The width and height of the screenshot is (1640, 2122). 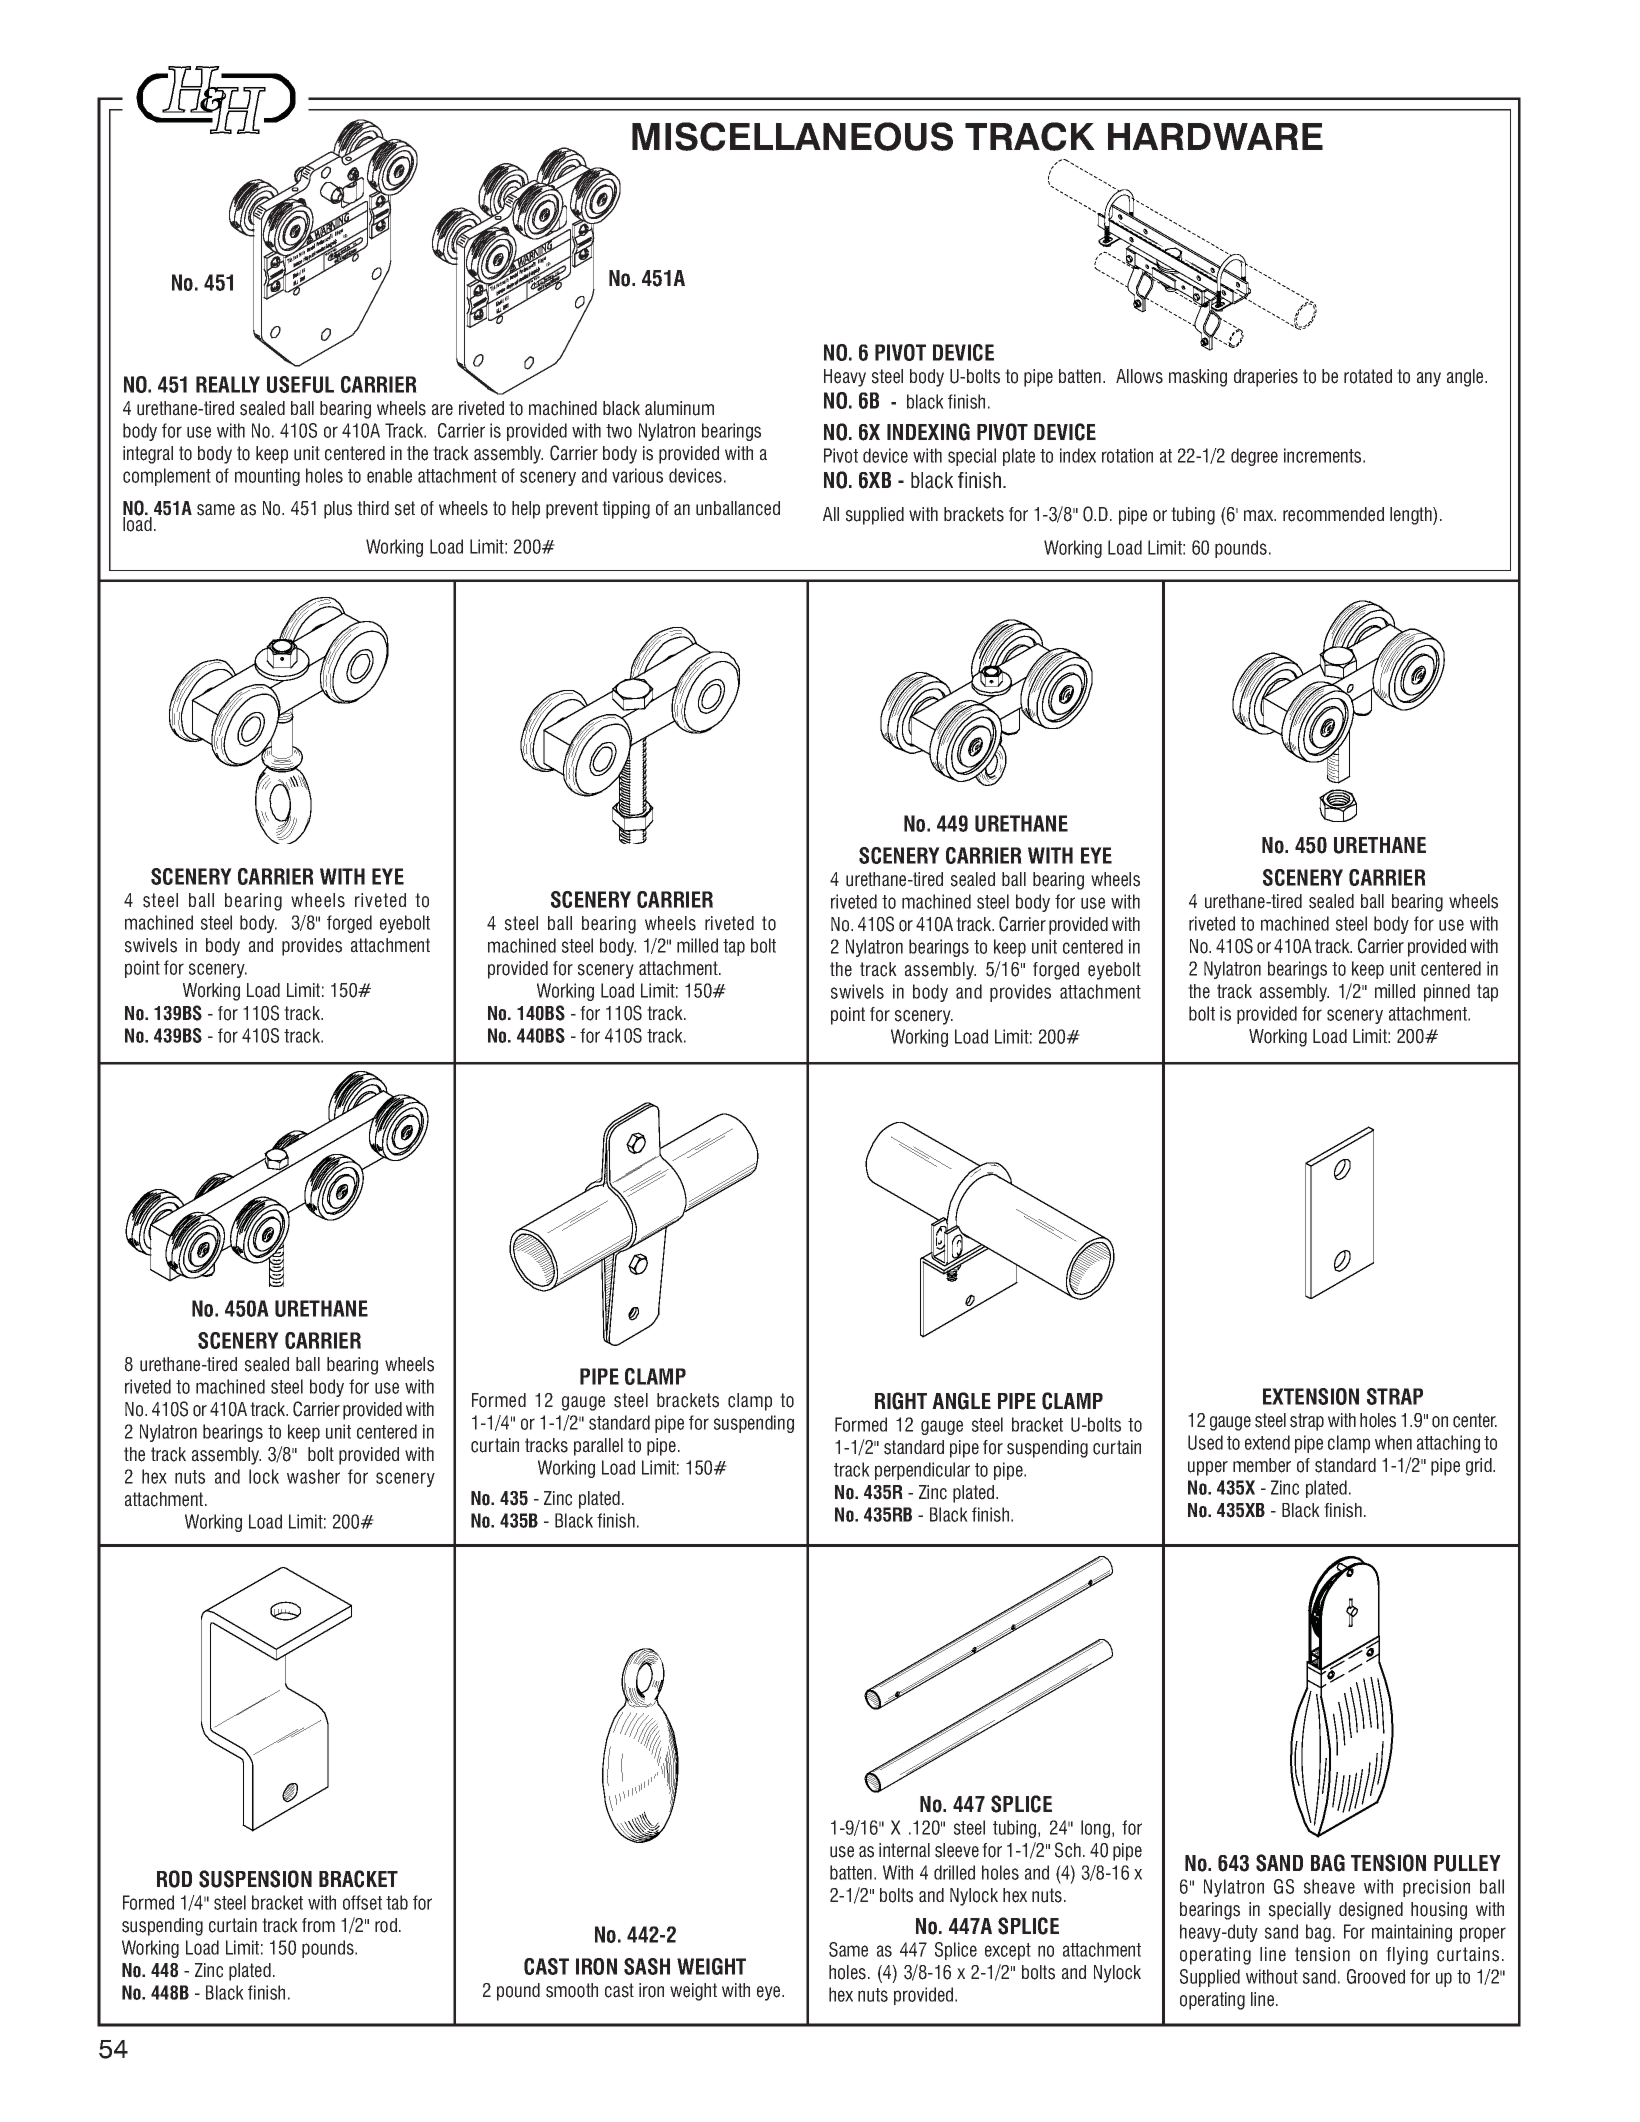 I want to click on plus, so click(x=338, y=510).
